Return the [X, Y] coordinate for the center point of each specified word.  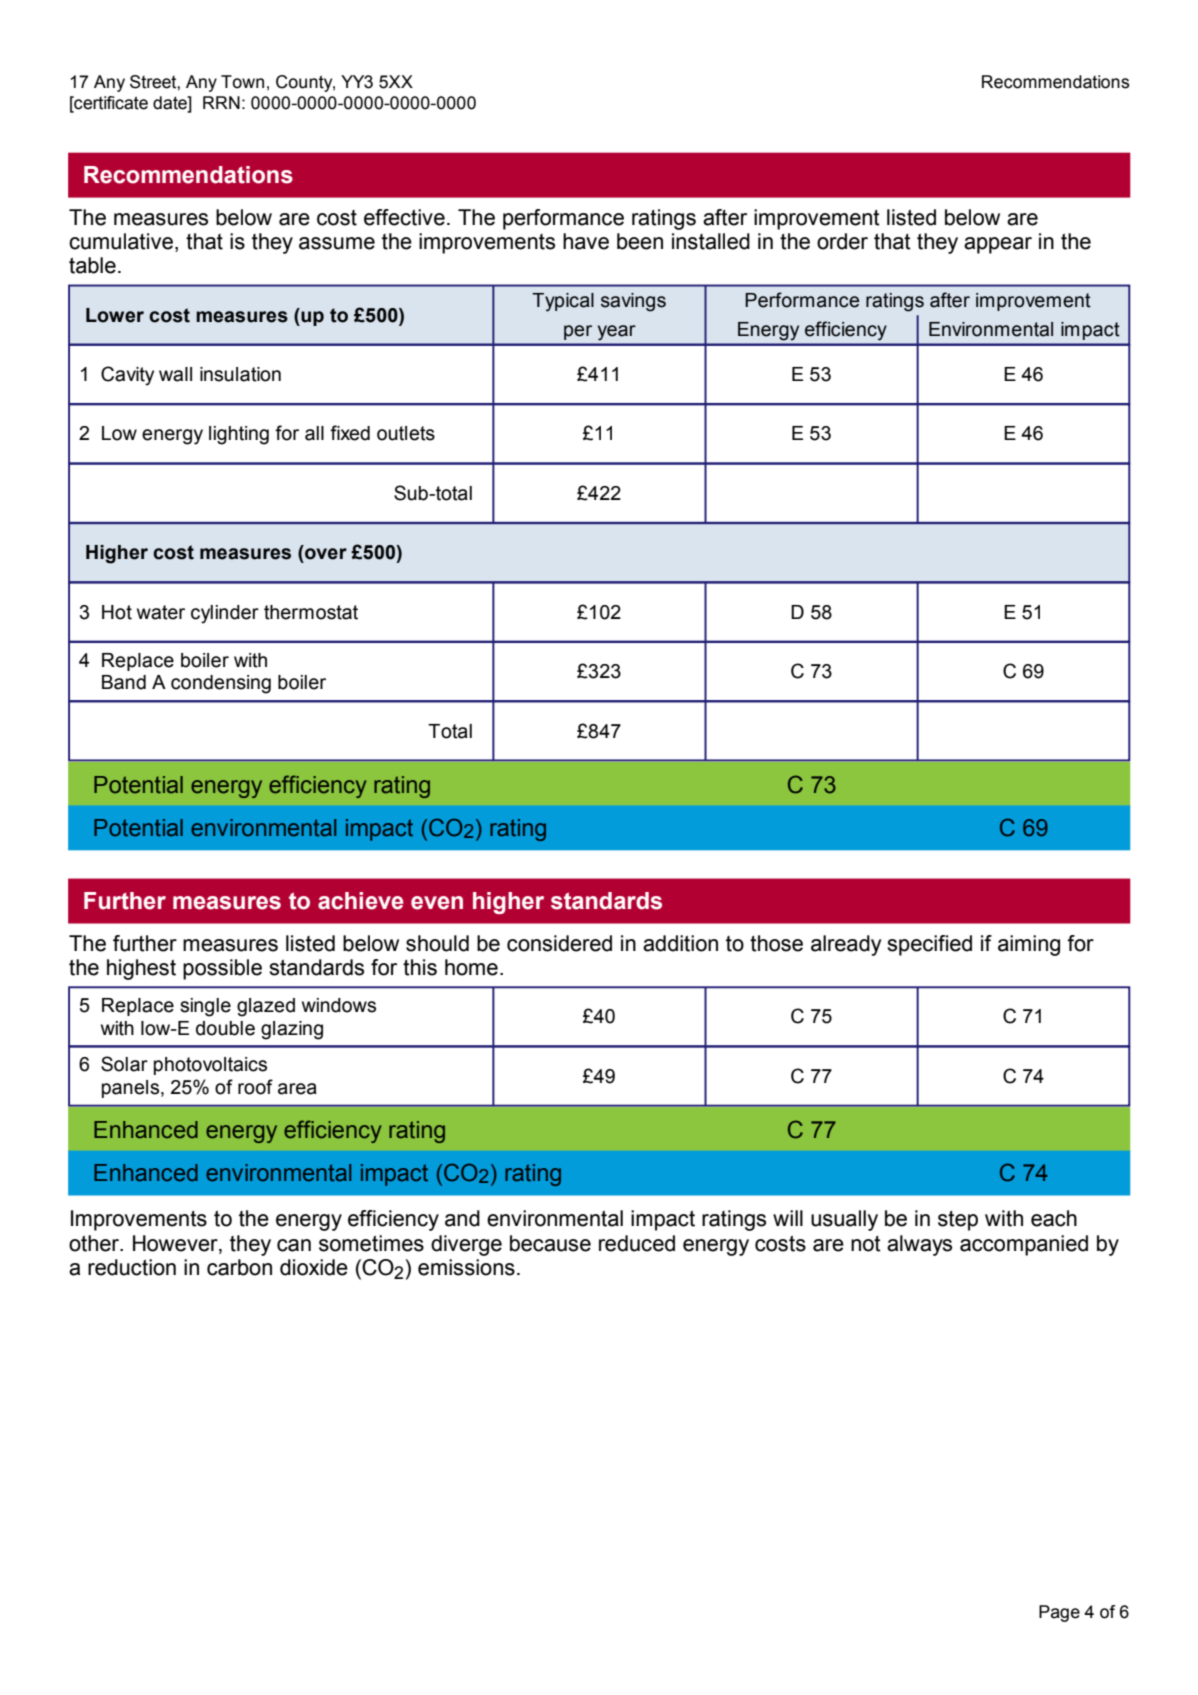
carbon [239, 1267]
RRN [221, 102]
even [437, 903]
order [842, 241]
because [550, 1243]
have [586, 241]
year [616, 332]
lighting [239, 435]
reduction [132, 1267]
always [919, 1245]
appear [998, 245]
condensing [221, 684]
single [205, 1007]
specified [929, 945]
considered [559, 943]
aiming [1029, 945]
